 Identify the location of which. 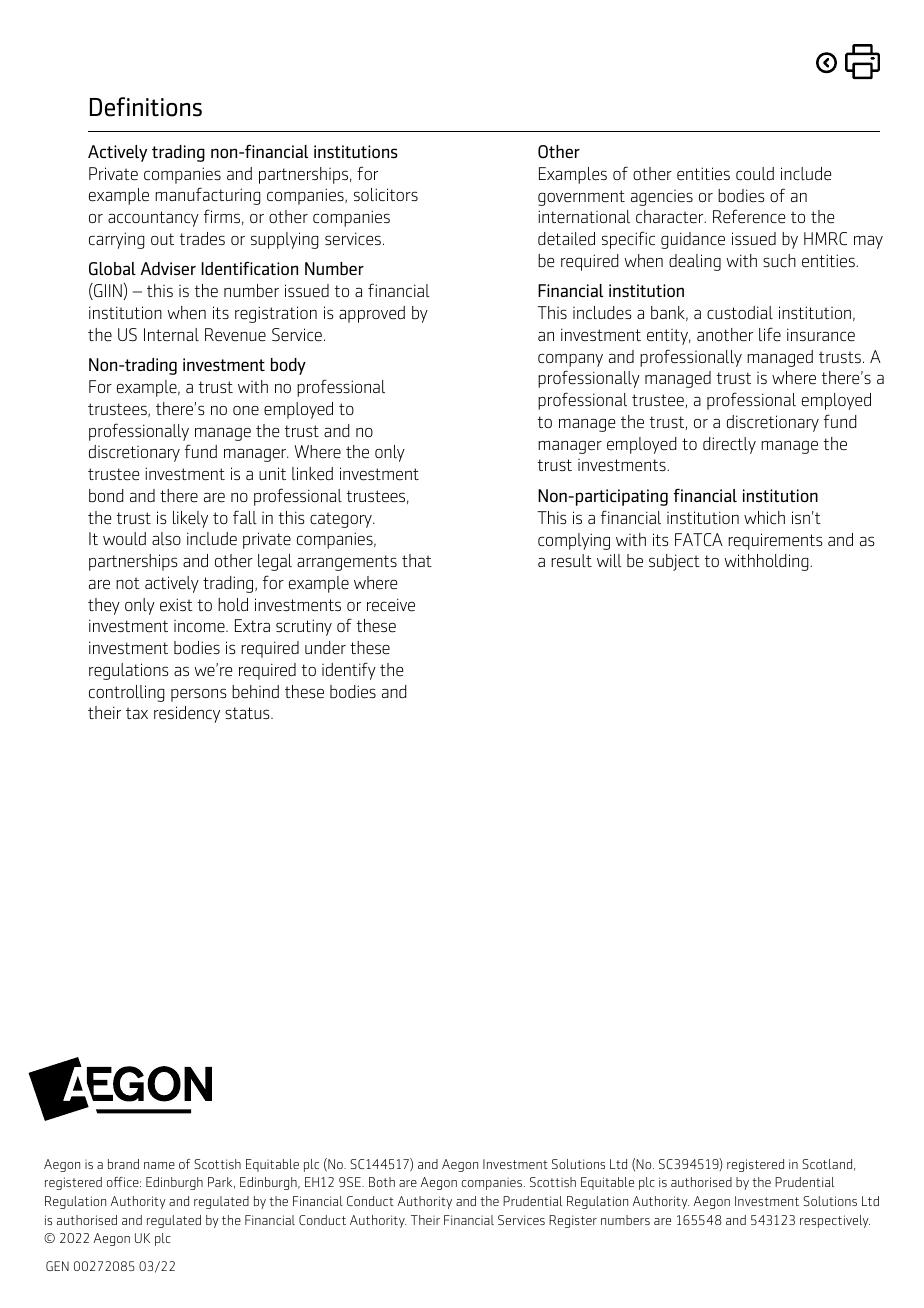
(764, 517).
